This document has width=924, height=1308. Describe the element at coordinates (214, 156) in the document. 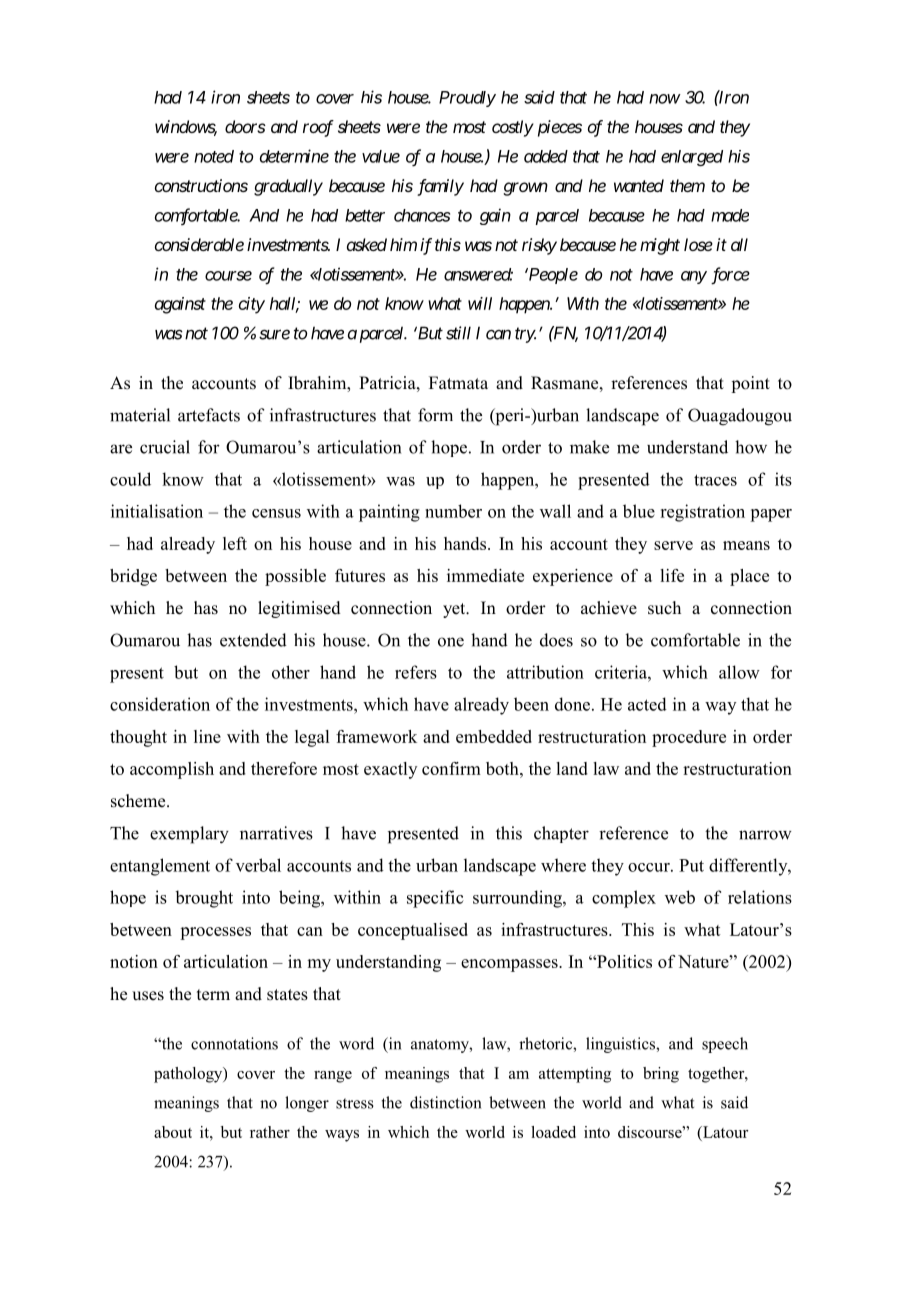

I see `noted` at that location.
